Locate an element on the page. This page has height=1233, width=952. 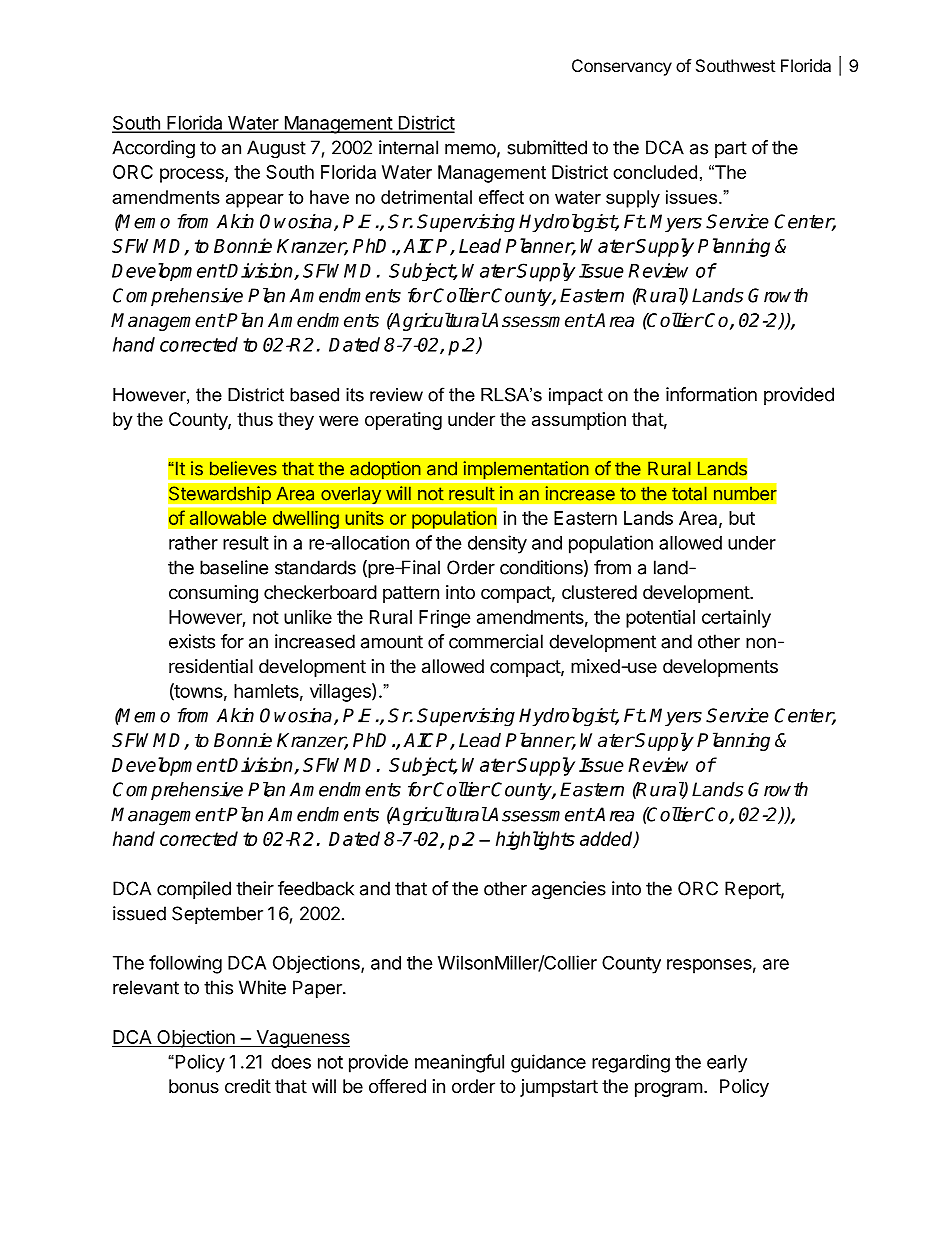
compiled is located at coordinates (194, 890).
